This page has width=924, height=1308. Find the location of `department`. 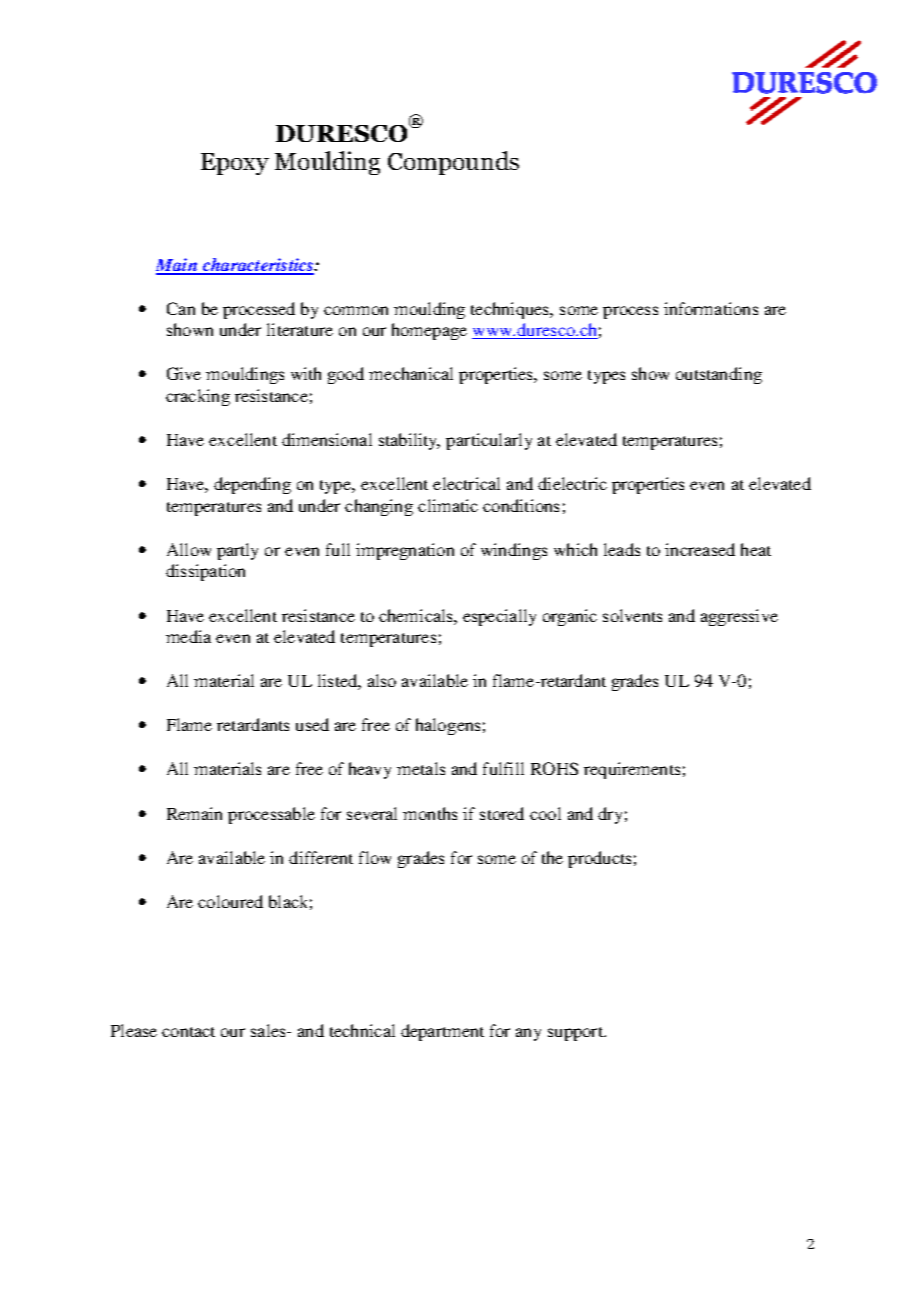

department is located at coordinates (442, 1032).
